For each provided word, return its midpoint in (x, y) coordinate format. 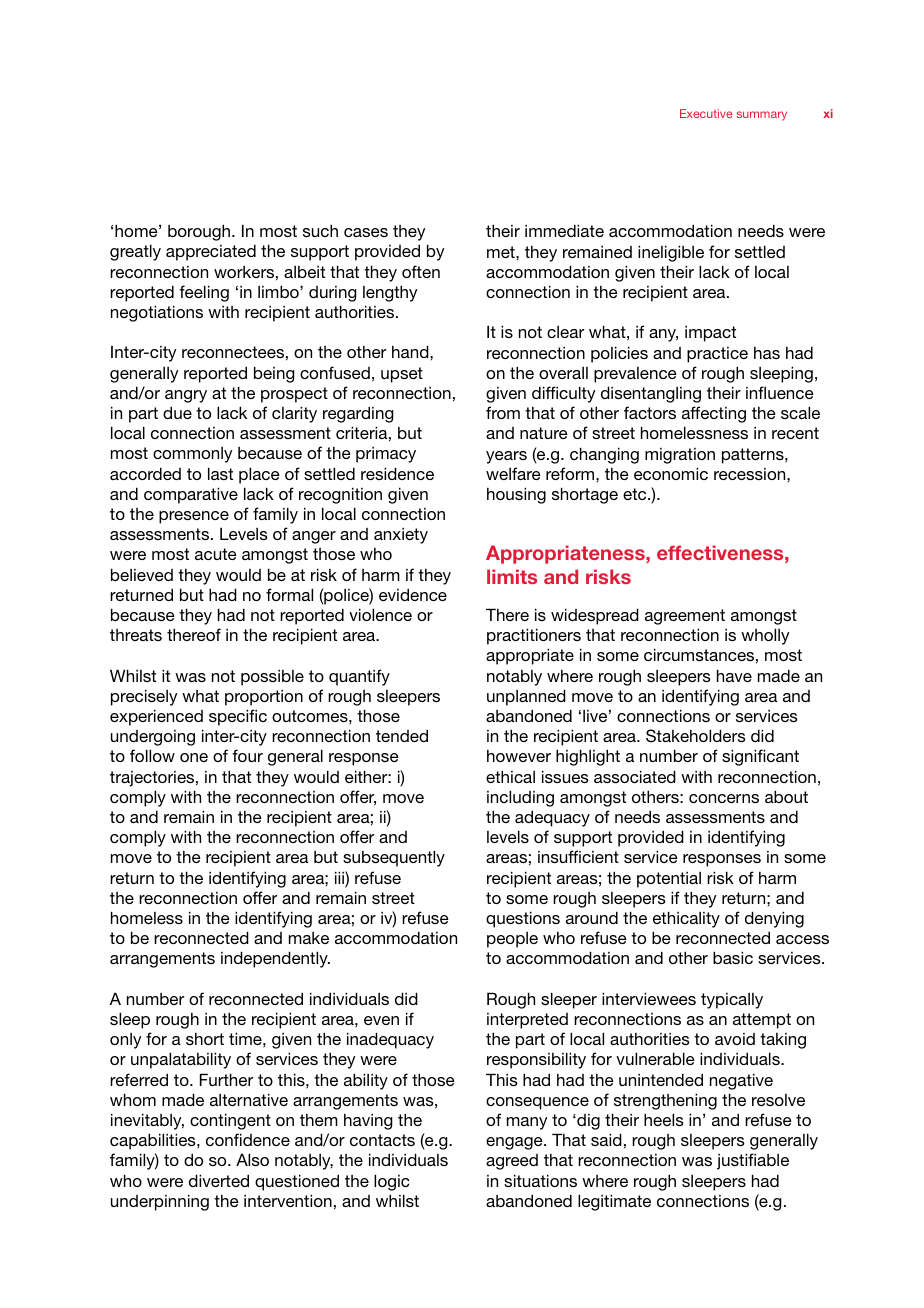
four (247, 755)
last (220, 473)
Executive (706, 113)
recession (751, 474)
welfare (513, 473)
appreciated (211, 252)
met (502, 252)
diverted (219, 1180)
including (520, 798)
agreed (512, 1162)
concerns (724, 798)
